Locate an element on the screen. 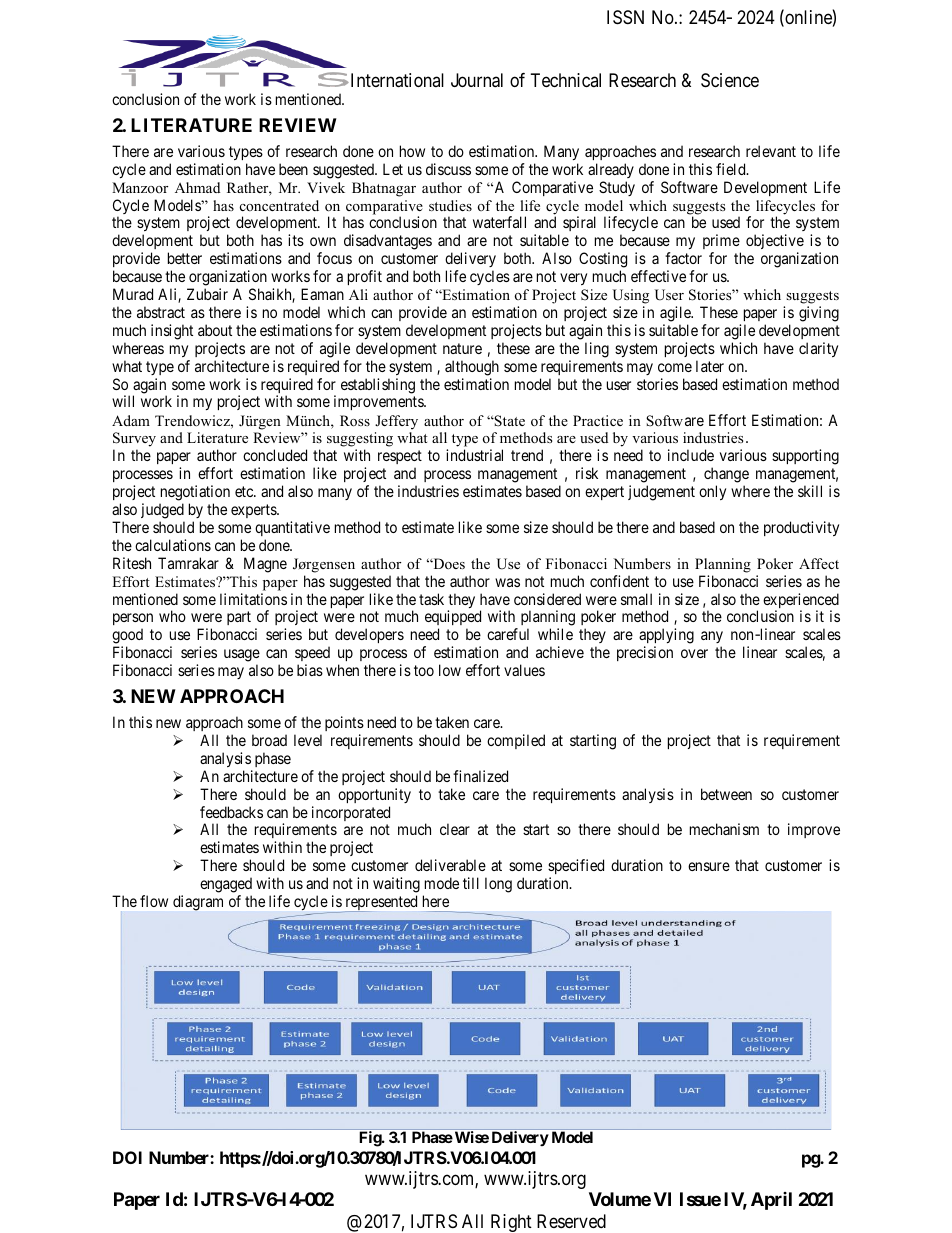 Image resolution: width=952 pixels, height=1233 pixels. industrial is located at coordinates (474, 455).
